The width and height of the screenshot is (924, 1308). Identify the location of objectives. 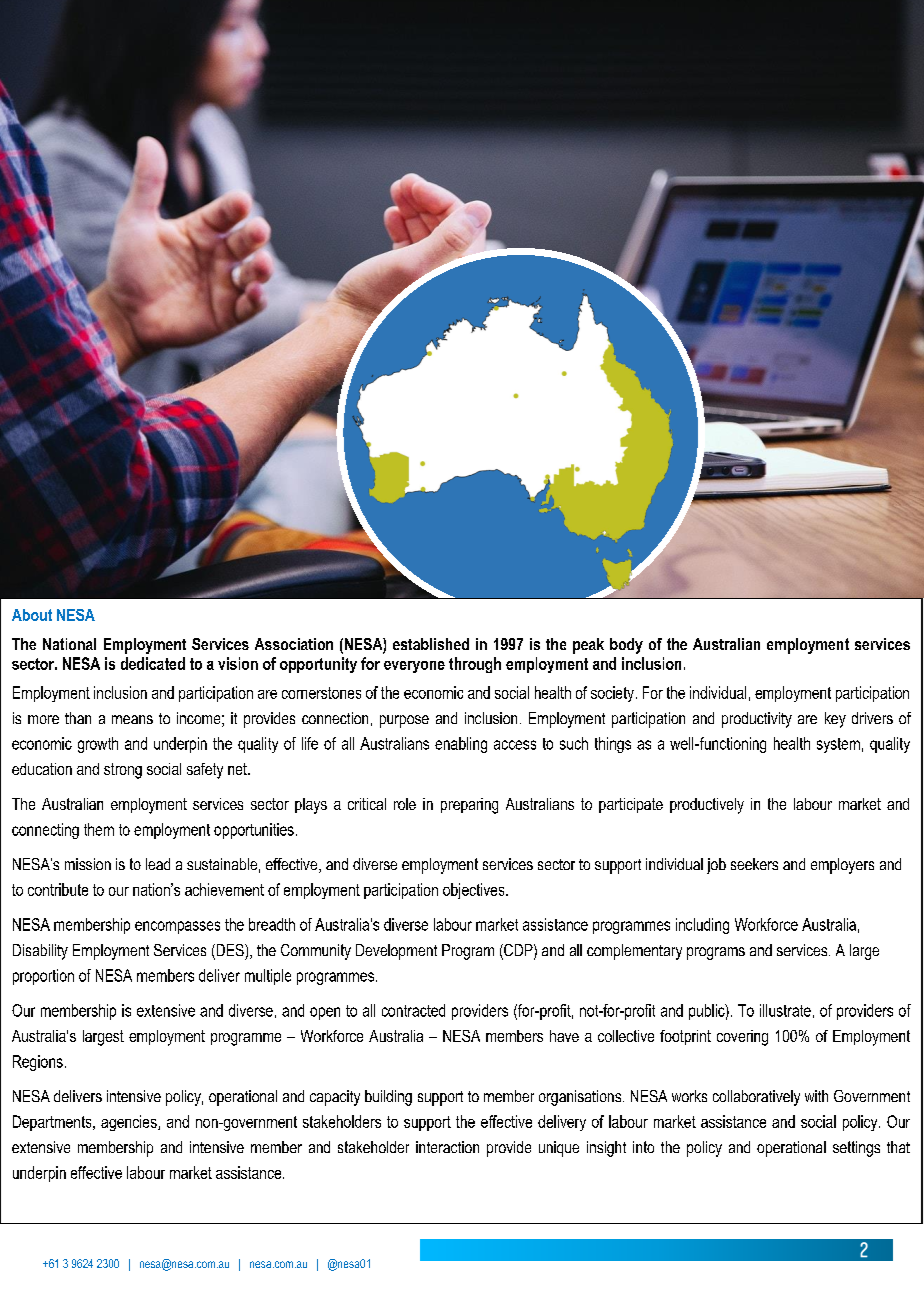
(475, 891).
